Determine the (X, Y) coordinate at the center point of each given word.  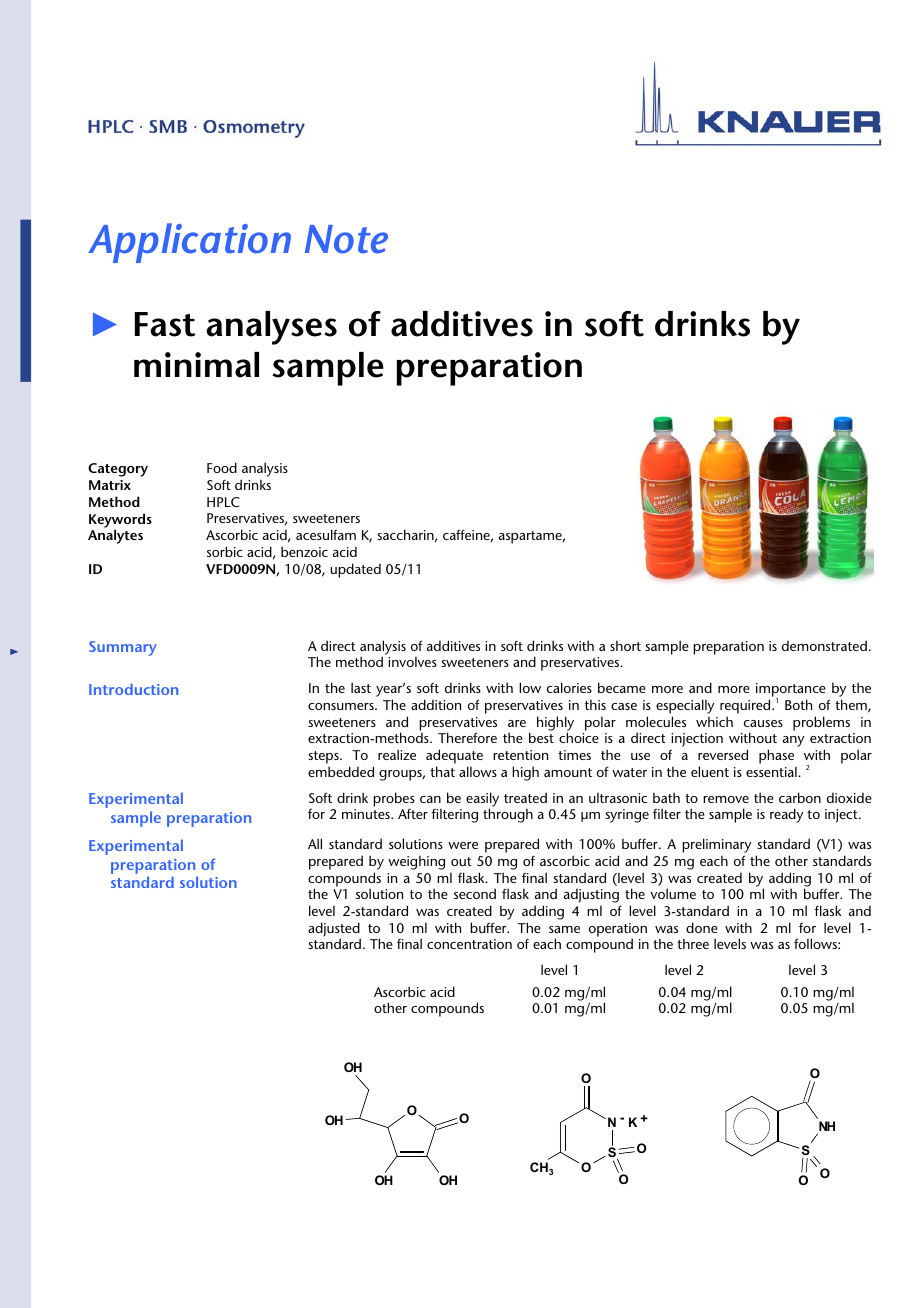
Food (222, 467)
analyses (271, 328)
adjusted (334, 930)
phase (777, 758)
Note (346, 239)
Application (189, 243)
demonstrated (824, 645)
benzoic (304, 551)
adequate (454, 758)
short (625, 645)
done (702, 927)
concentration (469, 944)
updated (355, 570)
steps (324, 759)
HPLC (223, 502)
